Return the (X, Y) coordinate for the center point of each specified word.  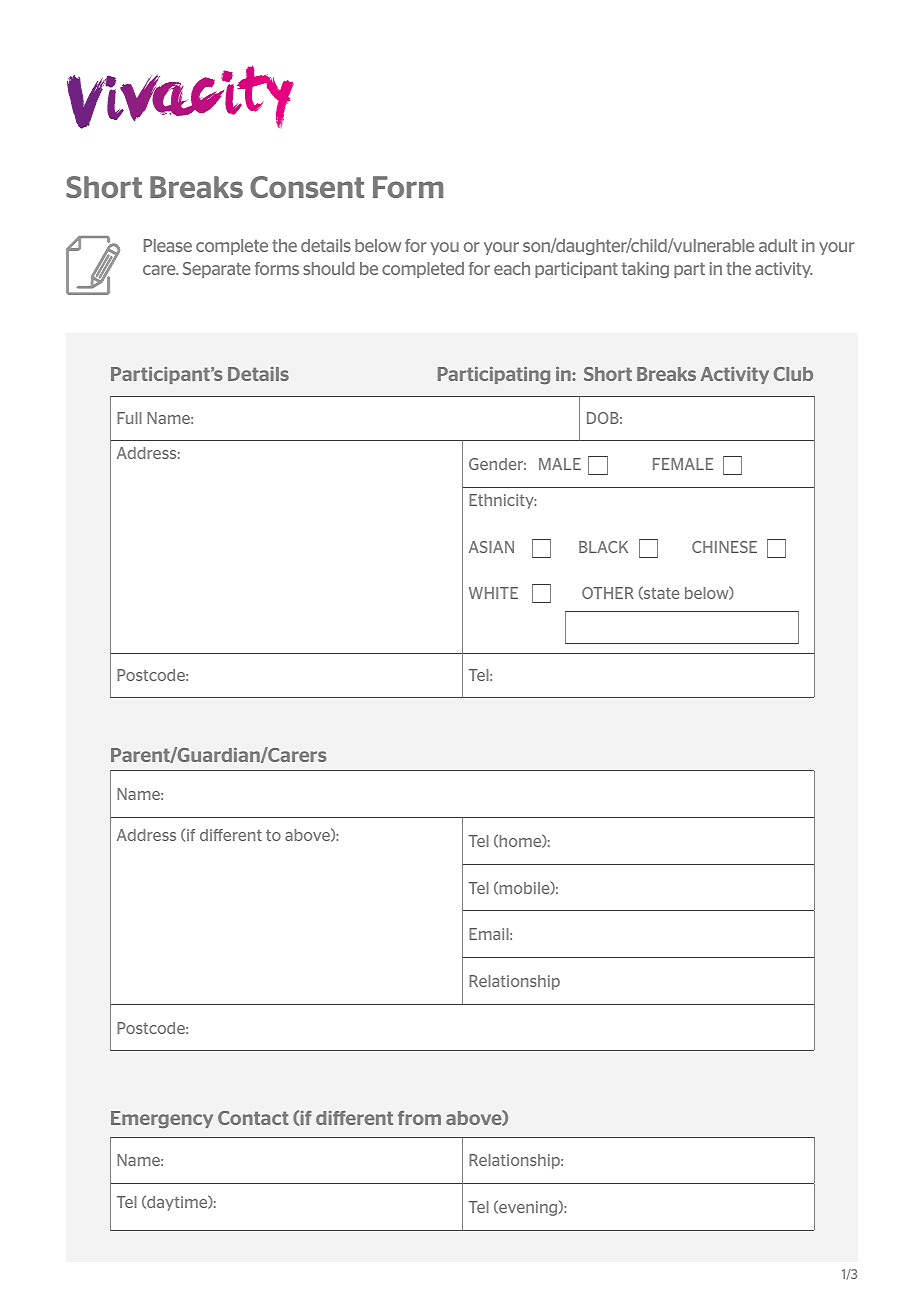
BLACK (603, 547)
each (512, 268)
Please (168, 245)
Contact (253, 1118)
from (419, 1118)
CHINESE (724, 547)
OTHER (608, 593)
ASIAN (491, 547)
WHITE (493, 593)
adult (778, 245)
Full (129, 418)
